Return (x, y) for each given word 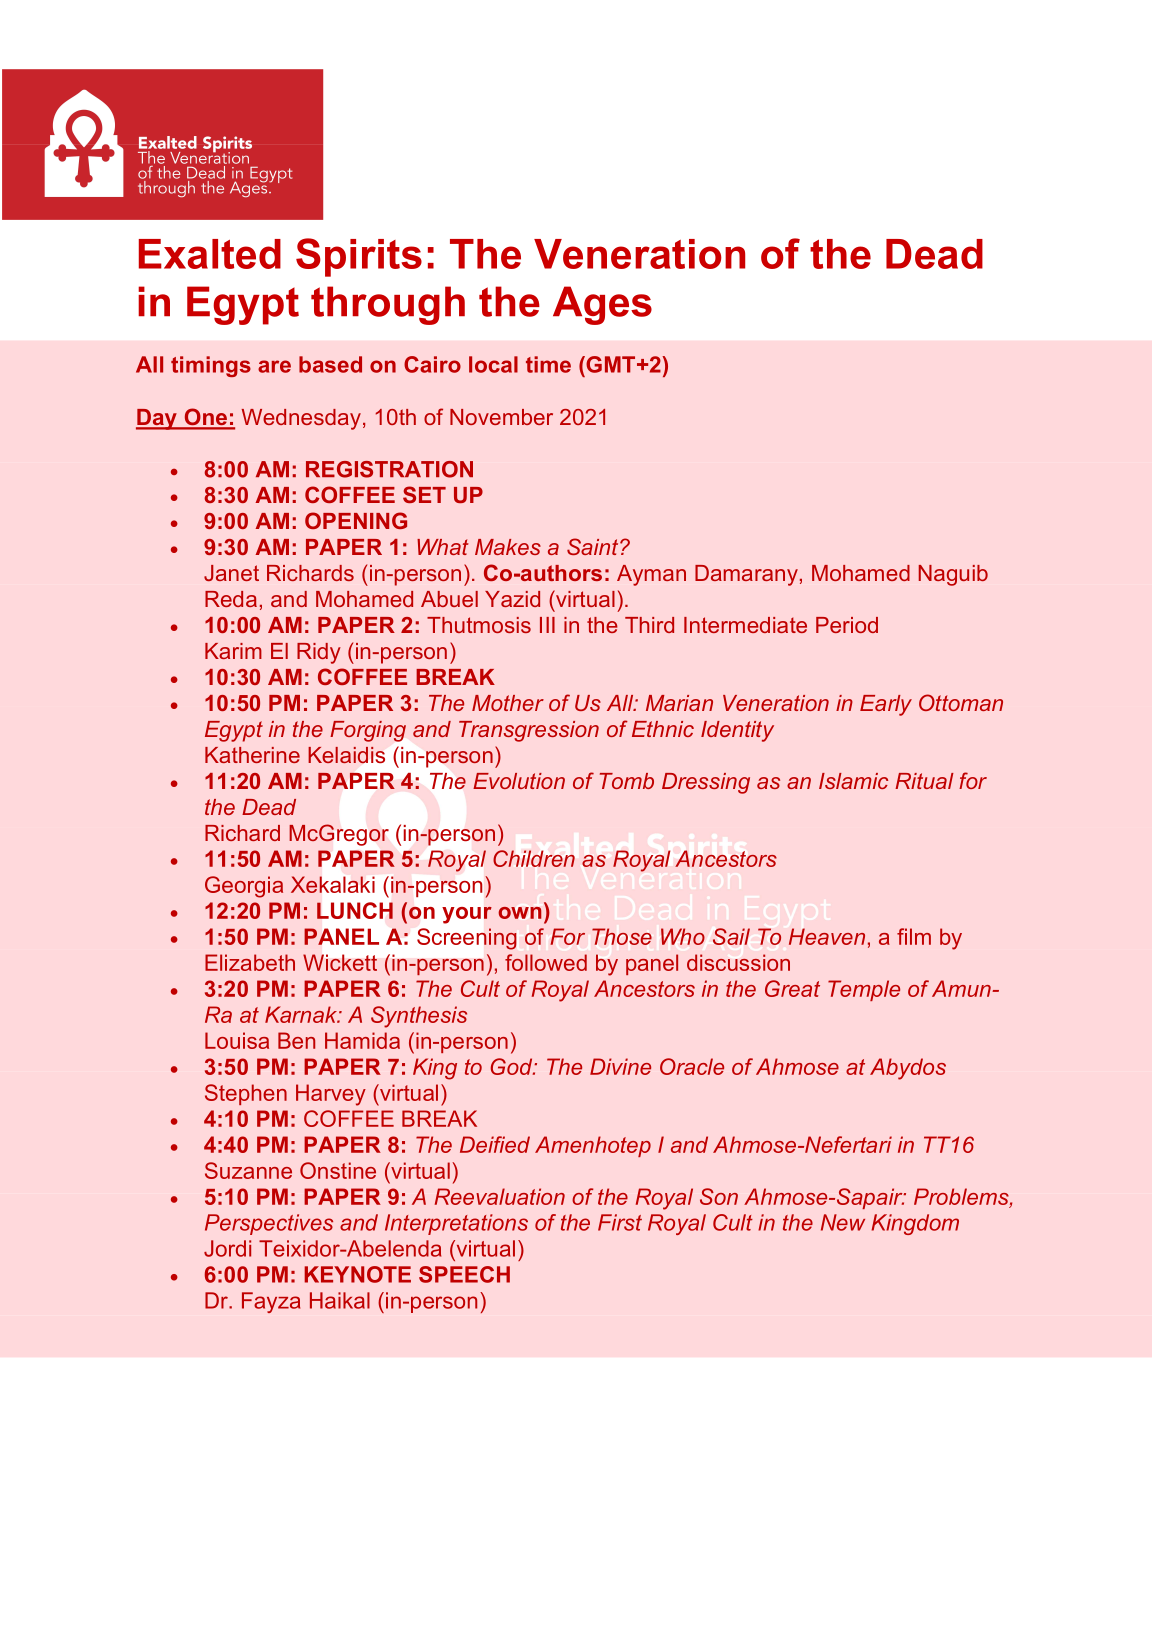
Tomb (627, 781)
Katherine (252, 755)
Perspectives (269, 1224)
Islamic (853, 781)
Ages (602, 305)
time (548, 364)
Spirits (359, 257)
